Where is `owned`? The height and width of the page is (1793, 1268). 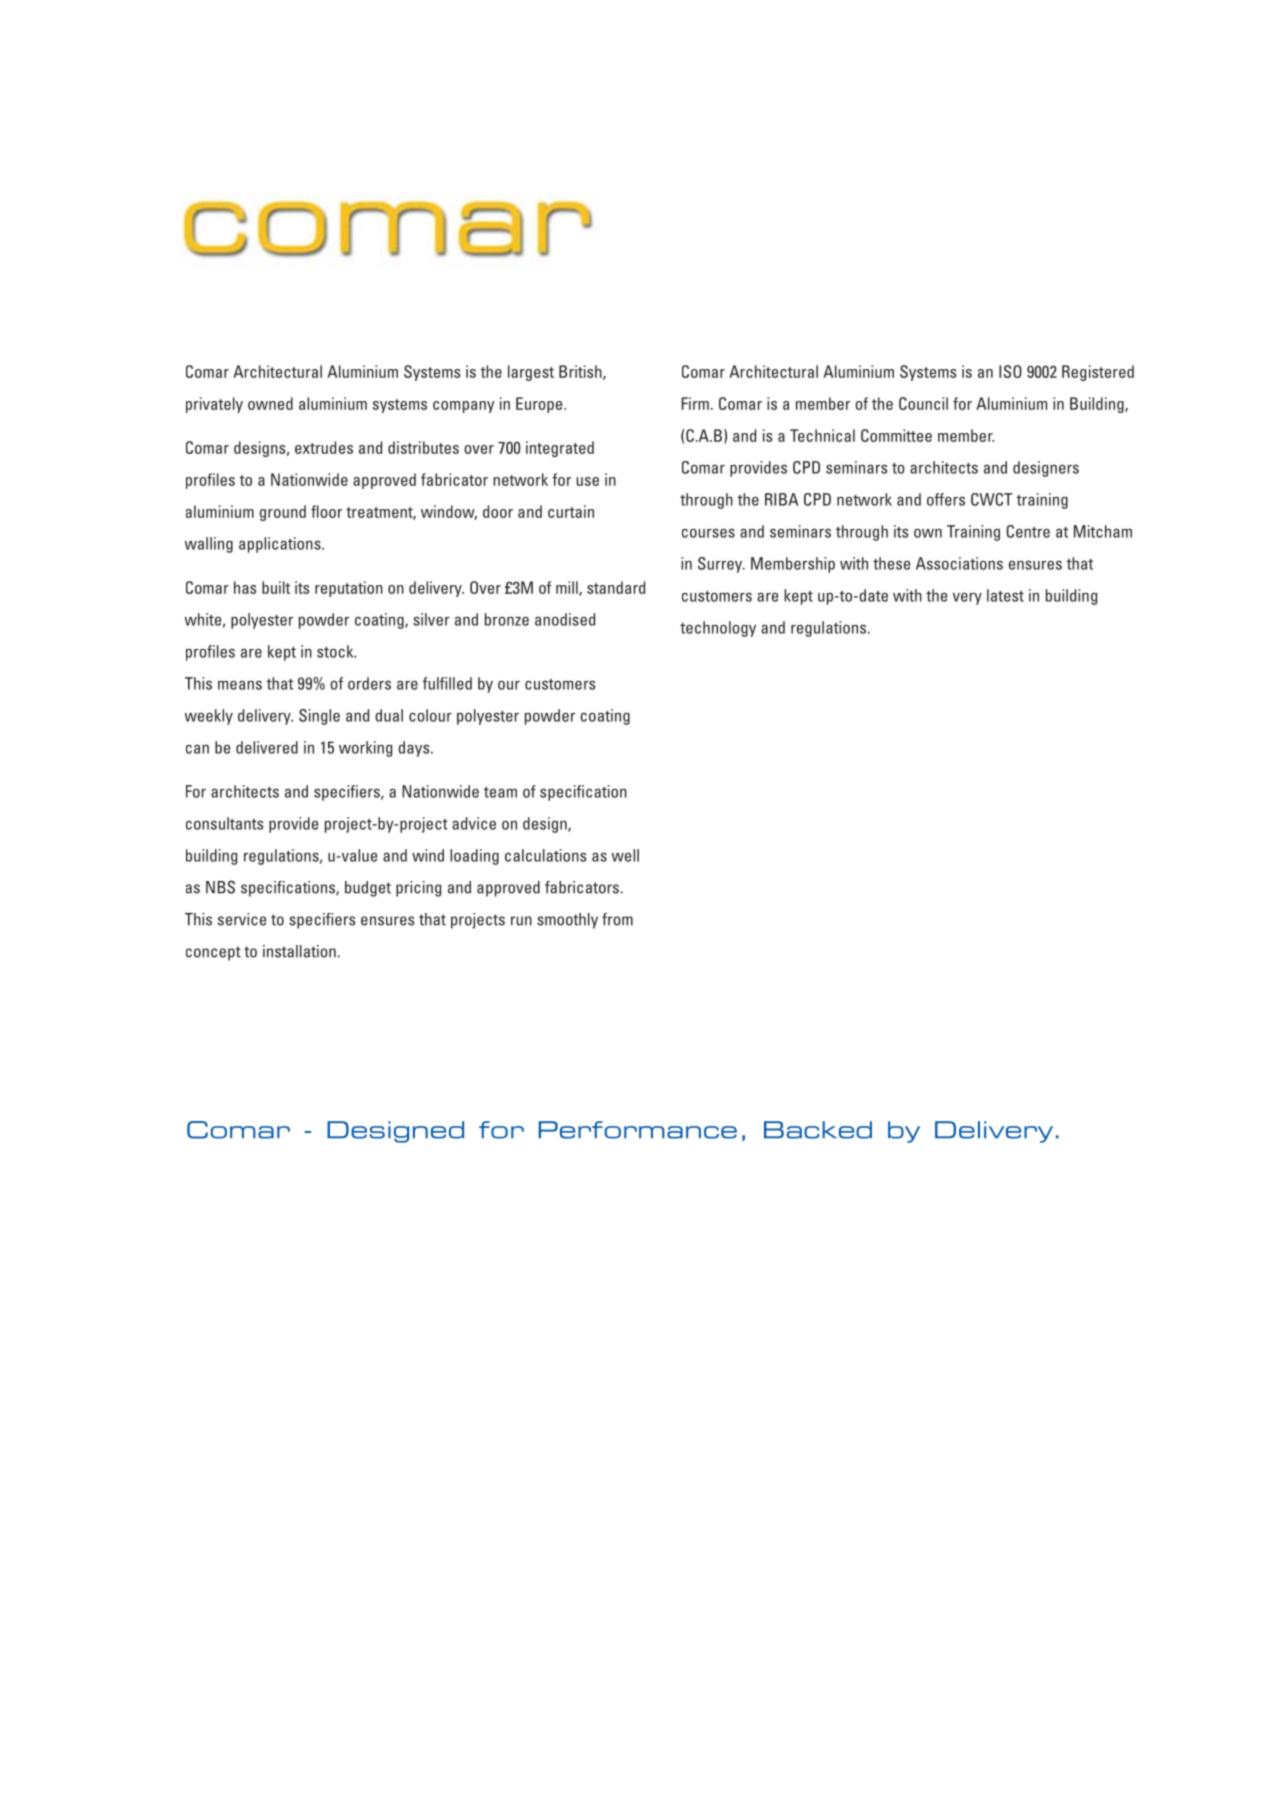
owned is located at coordinates (270, 403).
